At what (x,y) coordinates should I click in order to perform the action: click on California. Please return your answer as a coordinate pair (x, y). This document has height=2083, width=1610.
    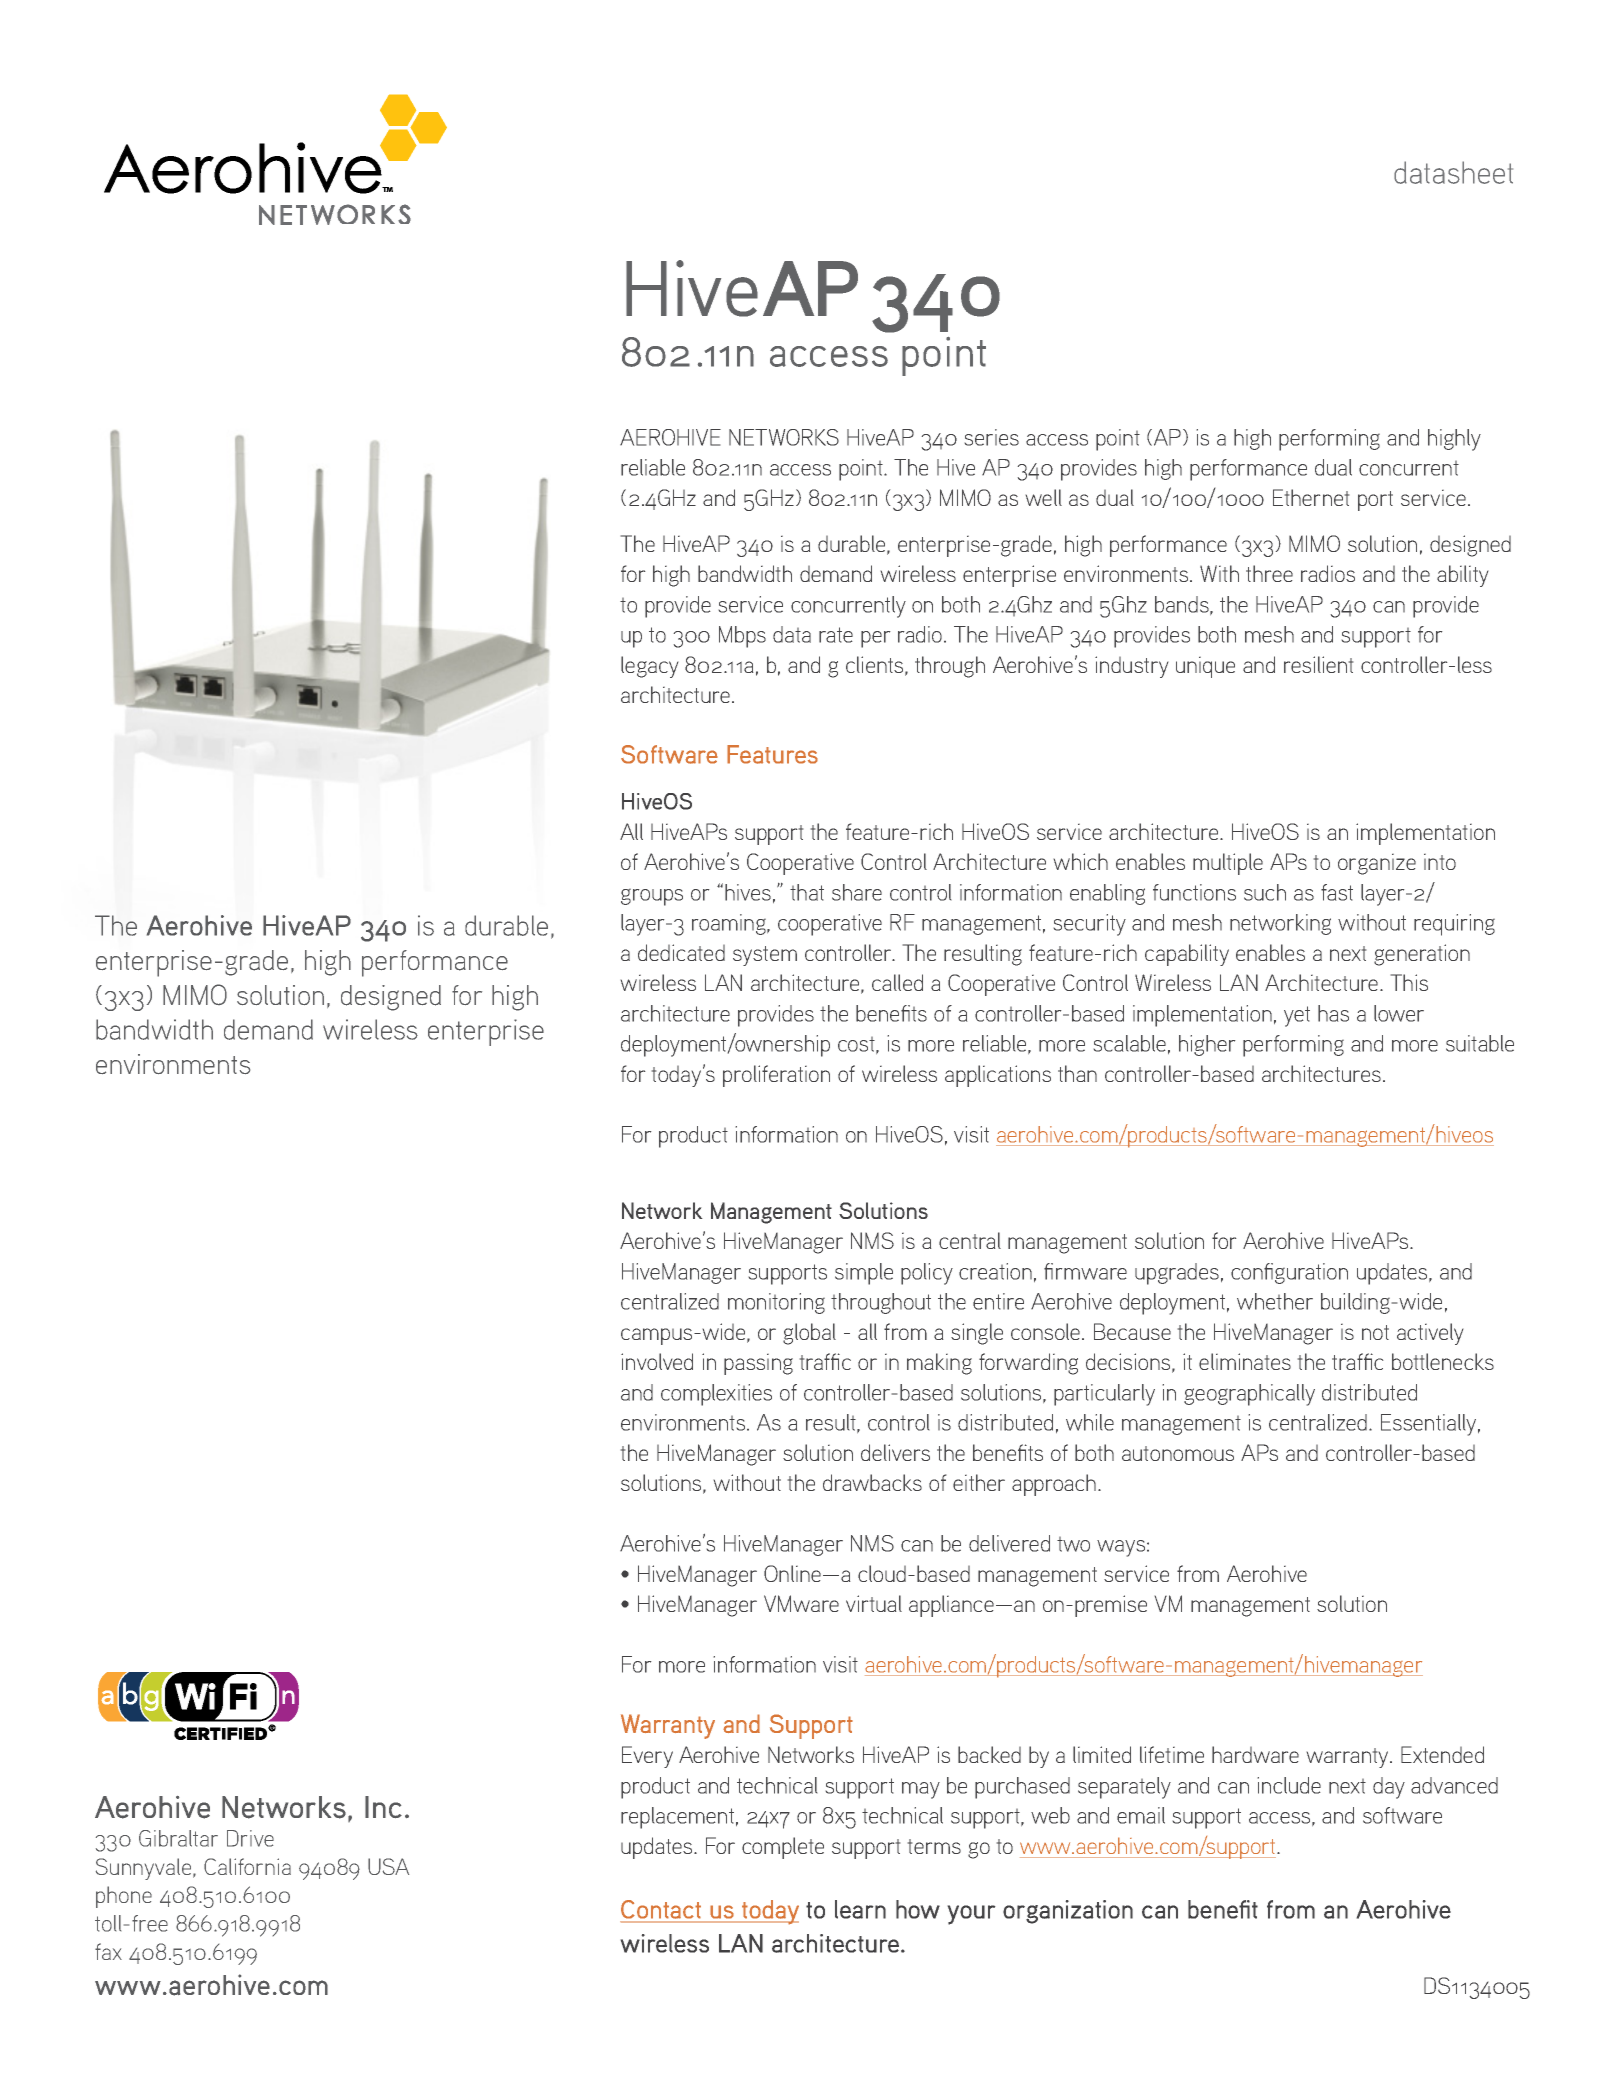
    Looking at the image, I should click on (247, 1866).
